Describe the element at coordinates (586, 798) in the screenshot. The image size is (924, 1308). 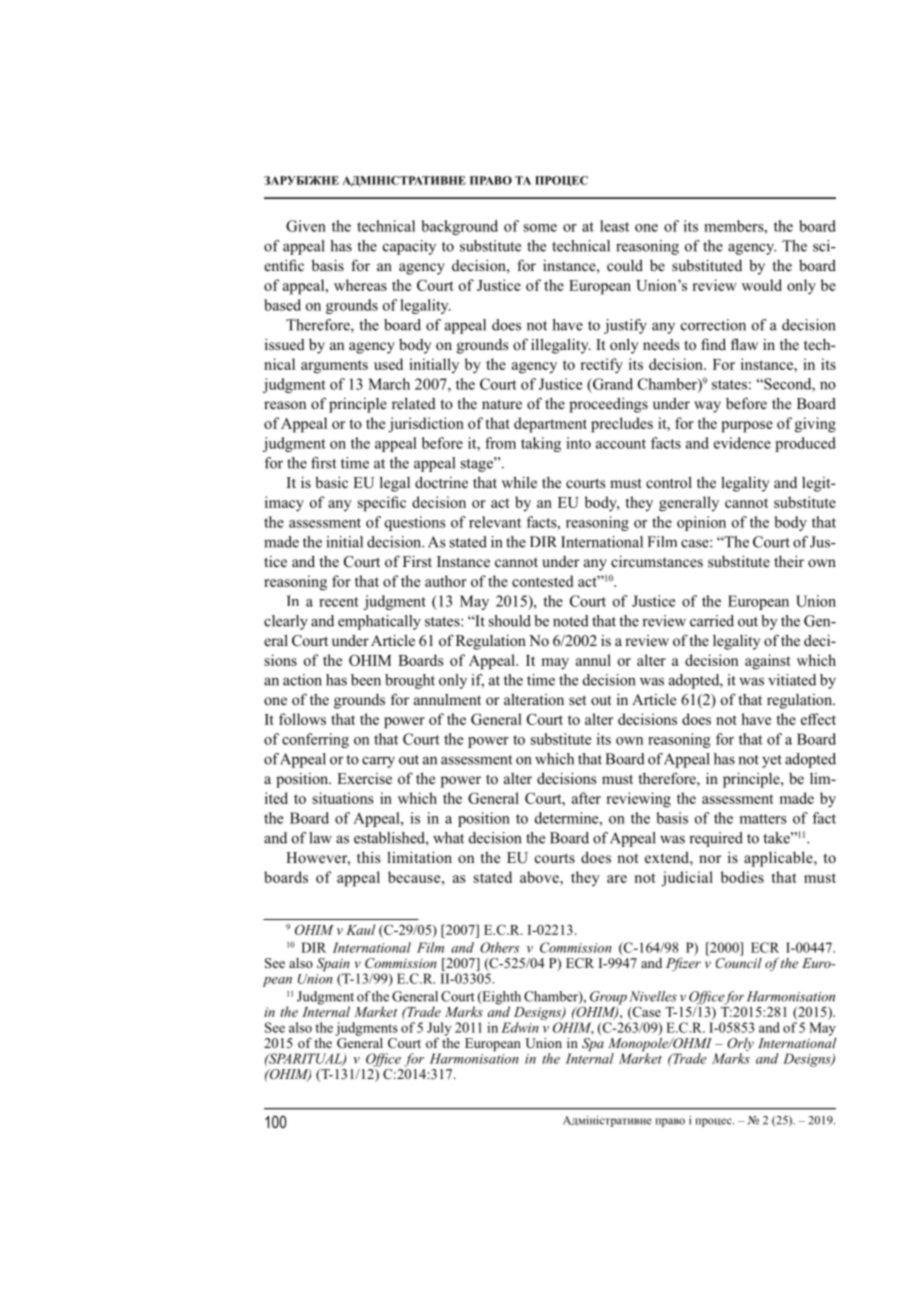
I see `after` at that location.
